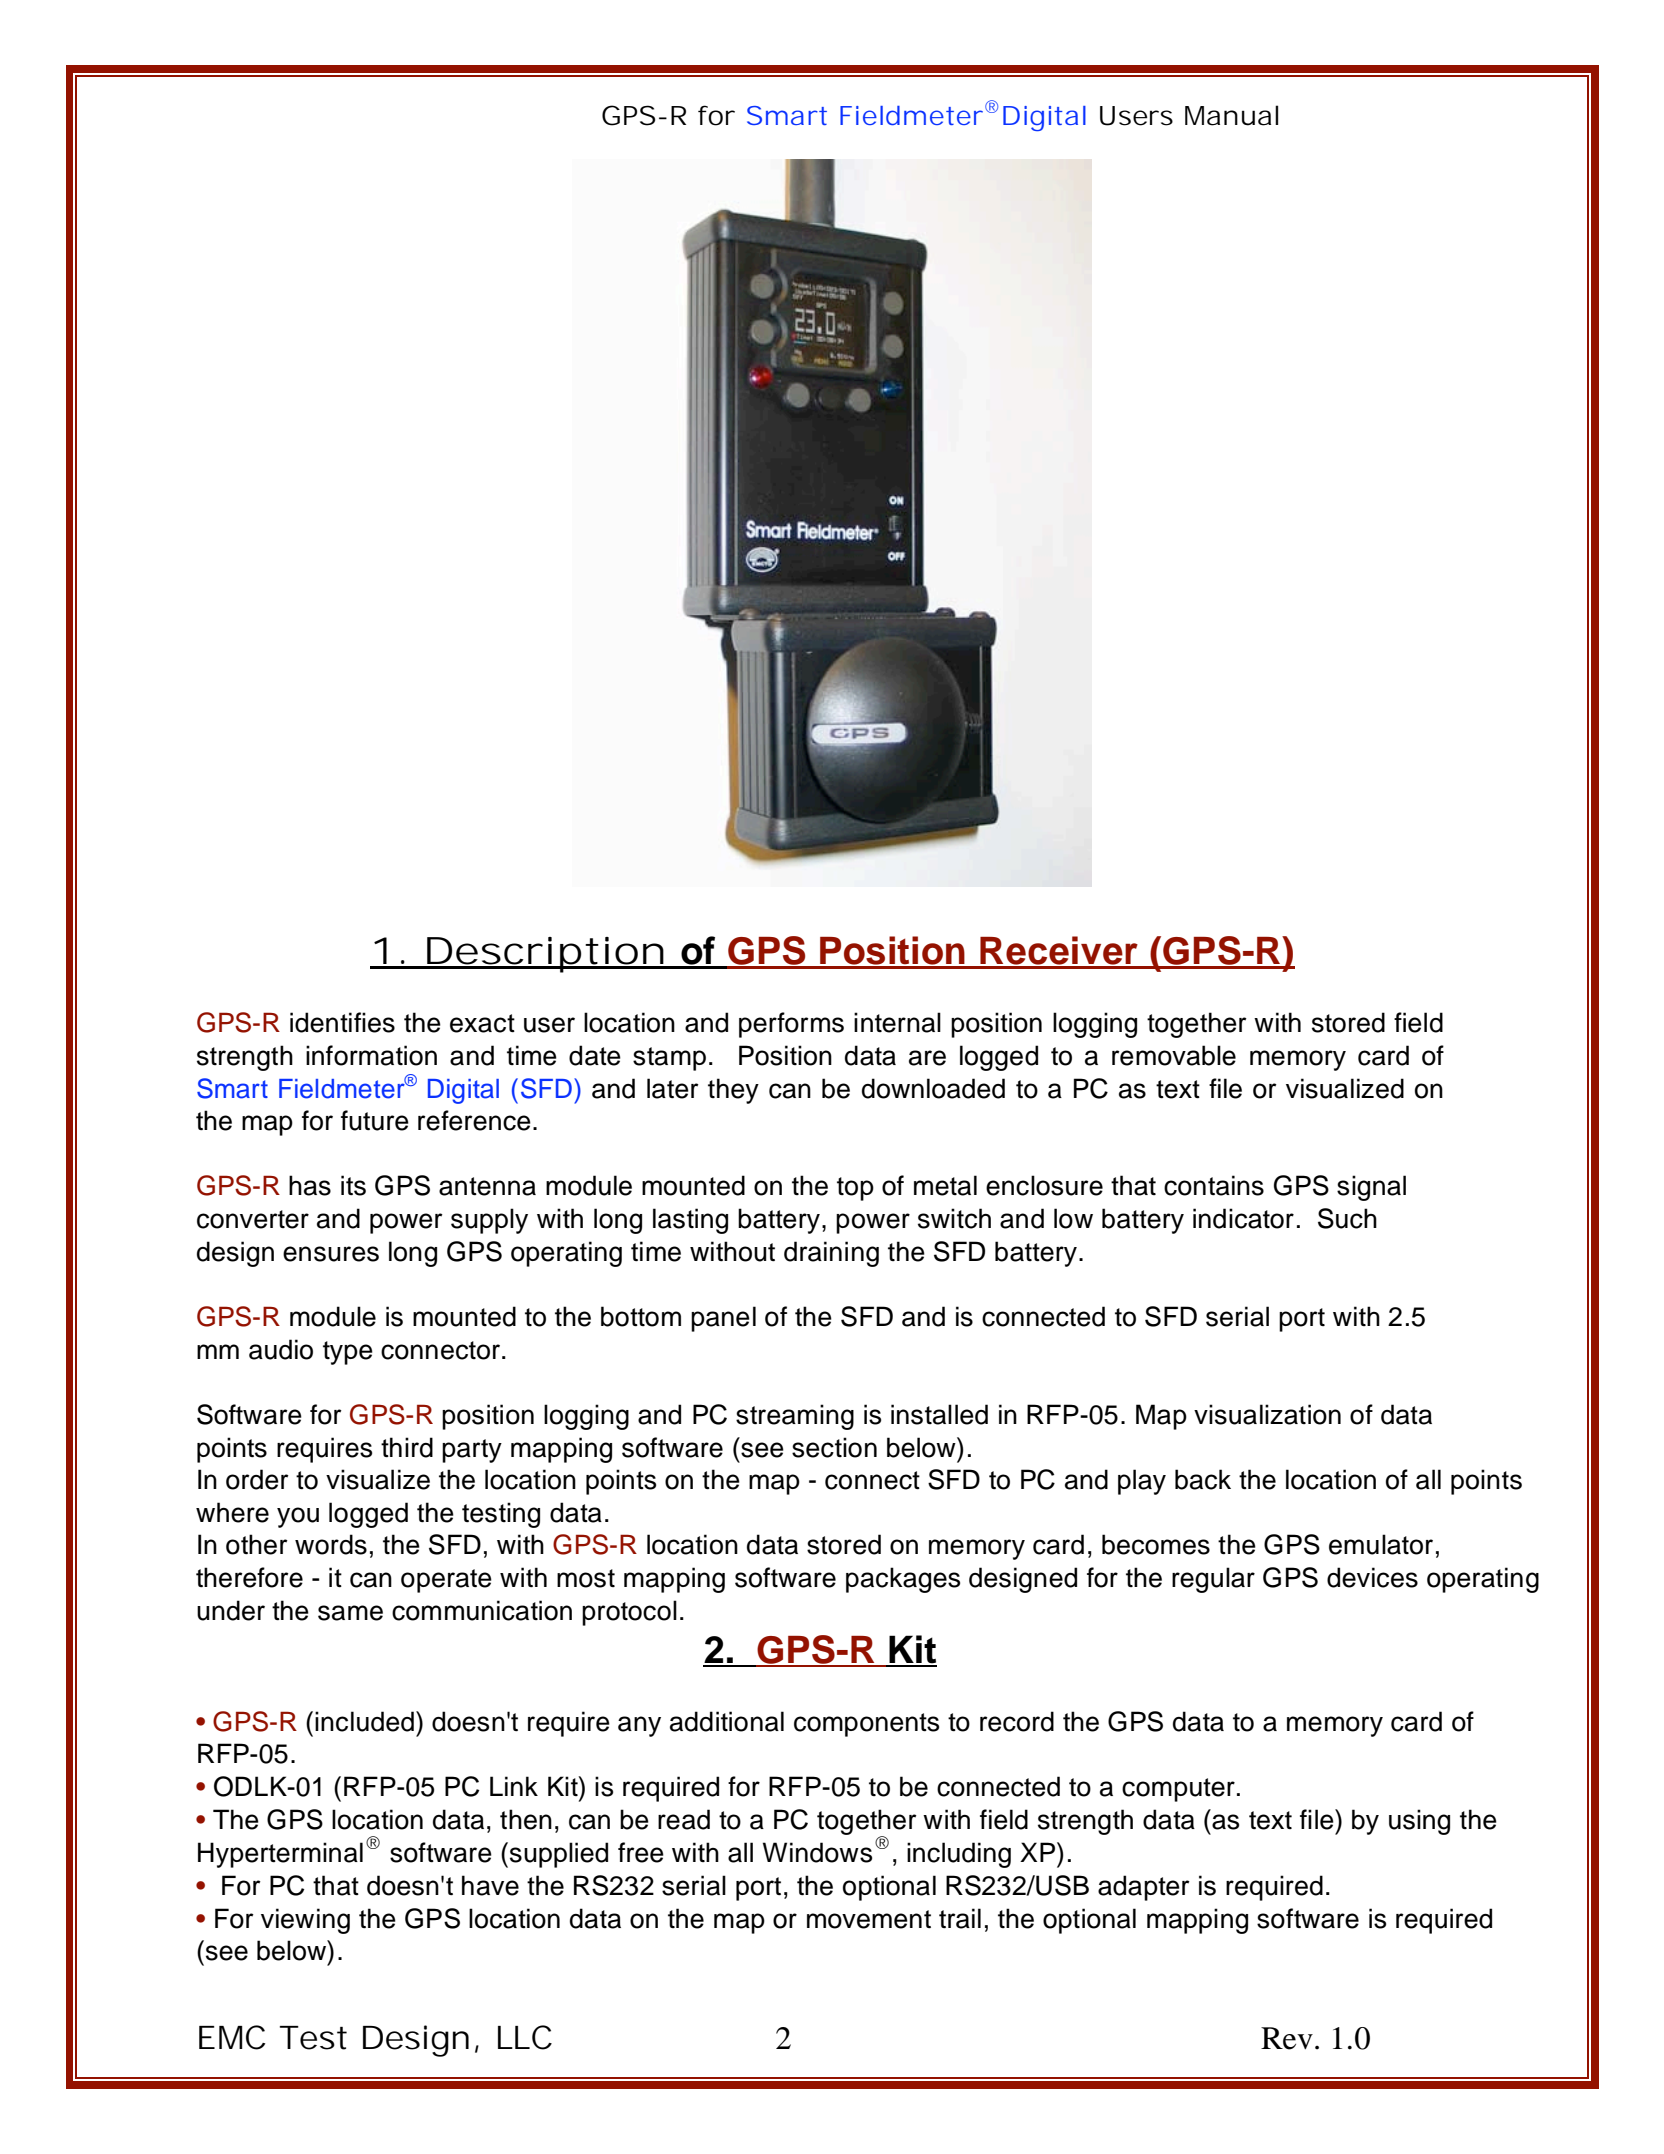 The height and width of the screenshot is (2154, 1664). Describe the element at coordinates (371, 1055) in the screenshot. I see `information` at that location.
